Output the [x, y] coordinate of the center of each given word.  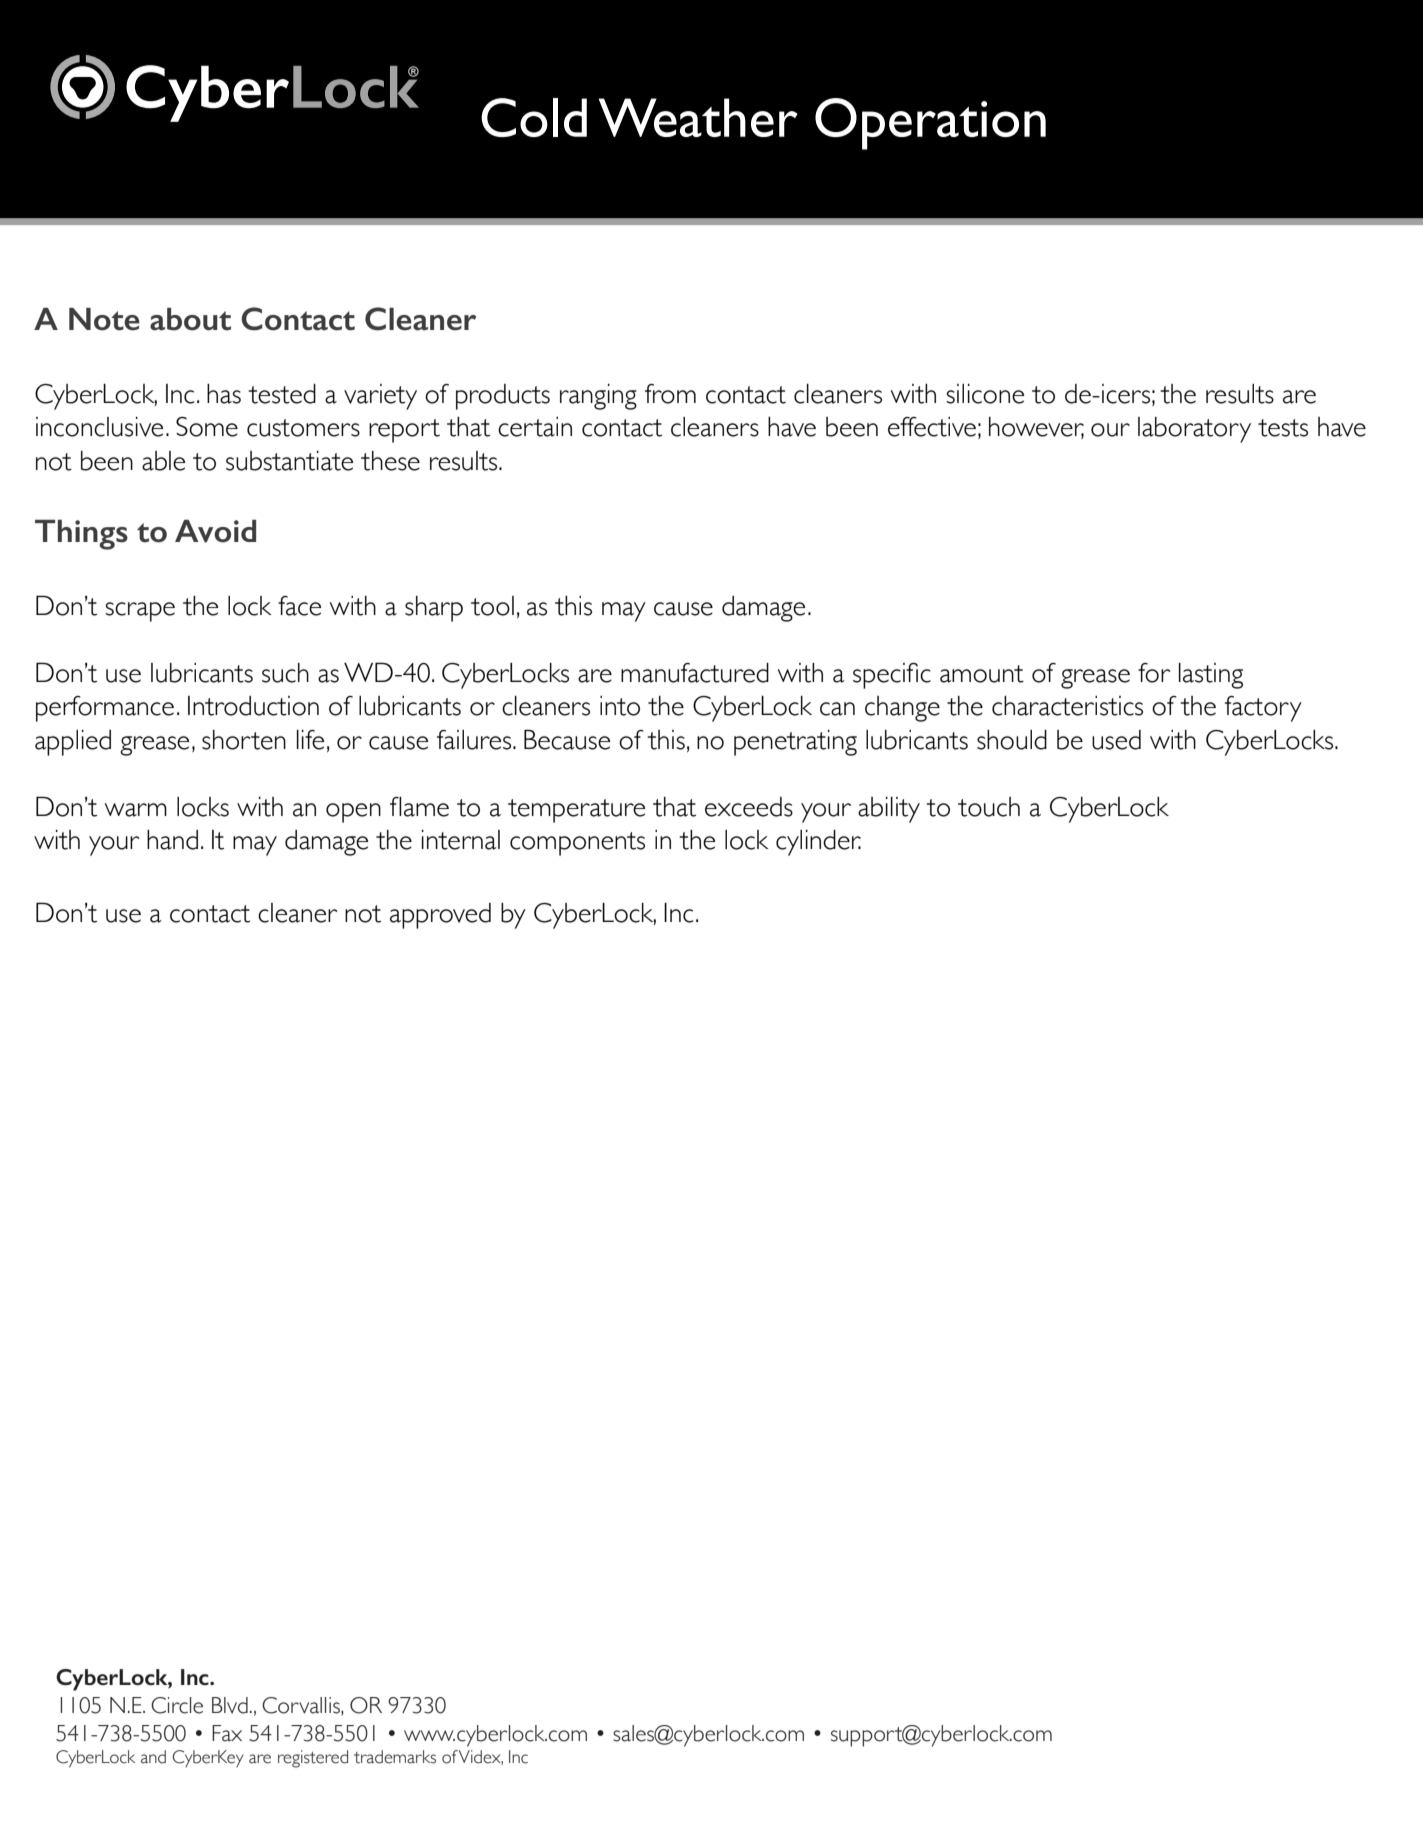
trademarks [395, 1757]
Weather [698, 117]
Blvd [230, 1705]
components [577, 844]
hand [172, 840]
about [190, 319]
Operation [930, 124]
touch [989, 807]
